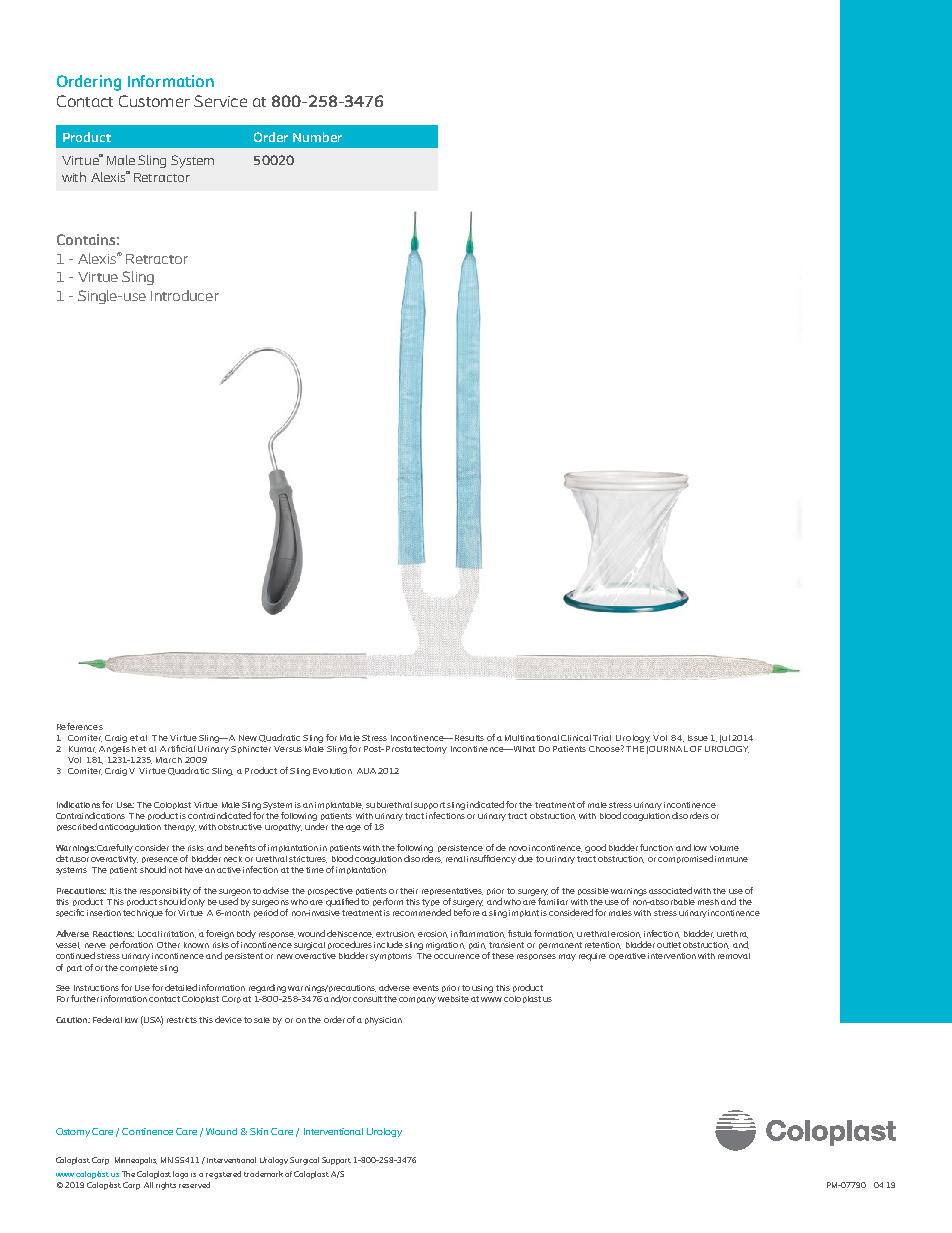  Describe the element at coordinates (388, 902) in the screenshot. I see `perform` at that location.
